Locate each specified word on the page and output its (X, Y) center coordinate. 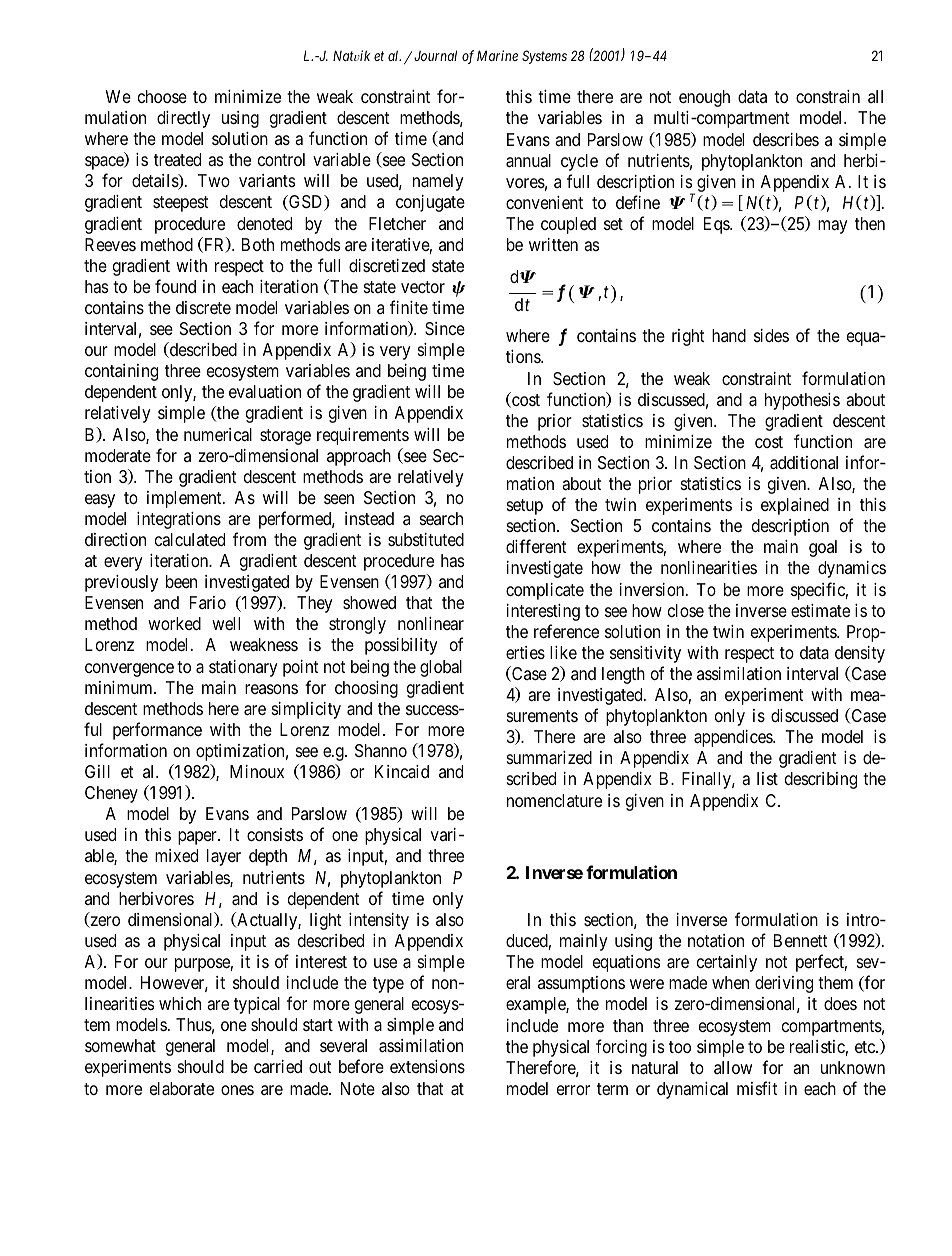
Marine (497, 55)
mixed (176, 855)
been (181, 581)
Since (445, 329)
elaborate (182, 1089)
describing (821, 780)
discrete (203, 307)
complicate (545, 591)
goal (823, 548)
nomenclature (554, 800)
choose (162, 96)
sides (771, 335)
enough (704, 98)
